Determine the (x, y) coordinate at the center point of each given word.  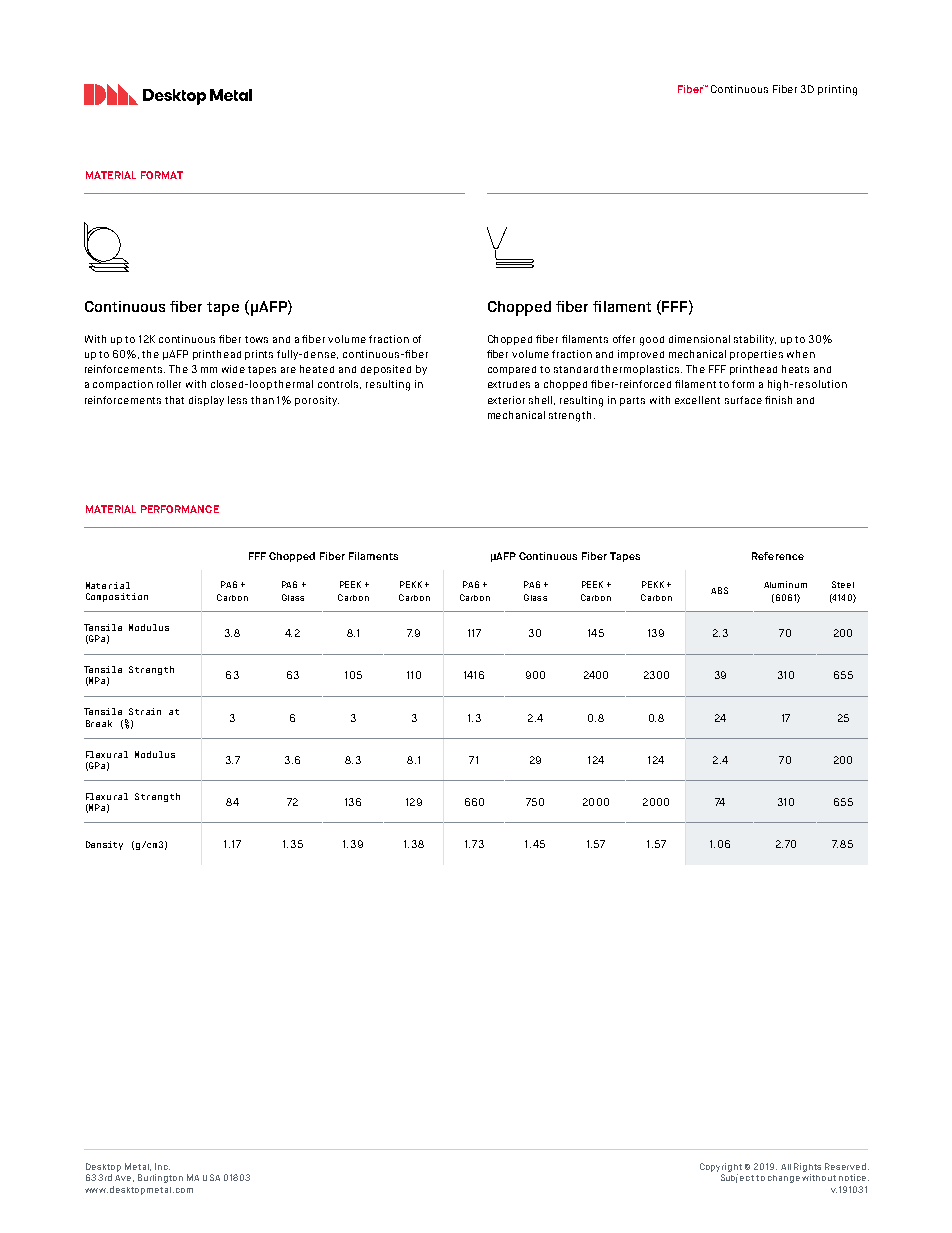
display (206, 401)
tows (256, 339)
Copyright (721, 1169)
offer (624, 339)
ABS (719, 590)
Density (104, 845)
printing (837, 90)
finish (778, 400)
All (786, 1167)
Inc (162, 1166)
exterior (506, 400)
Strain (145, 711)
